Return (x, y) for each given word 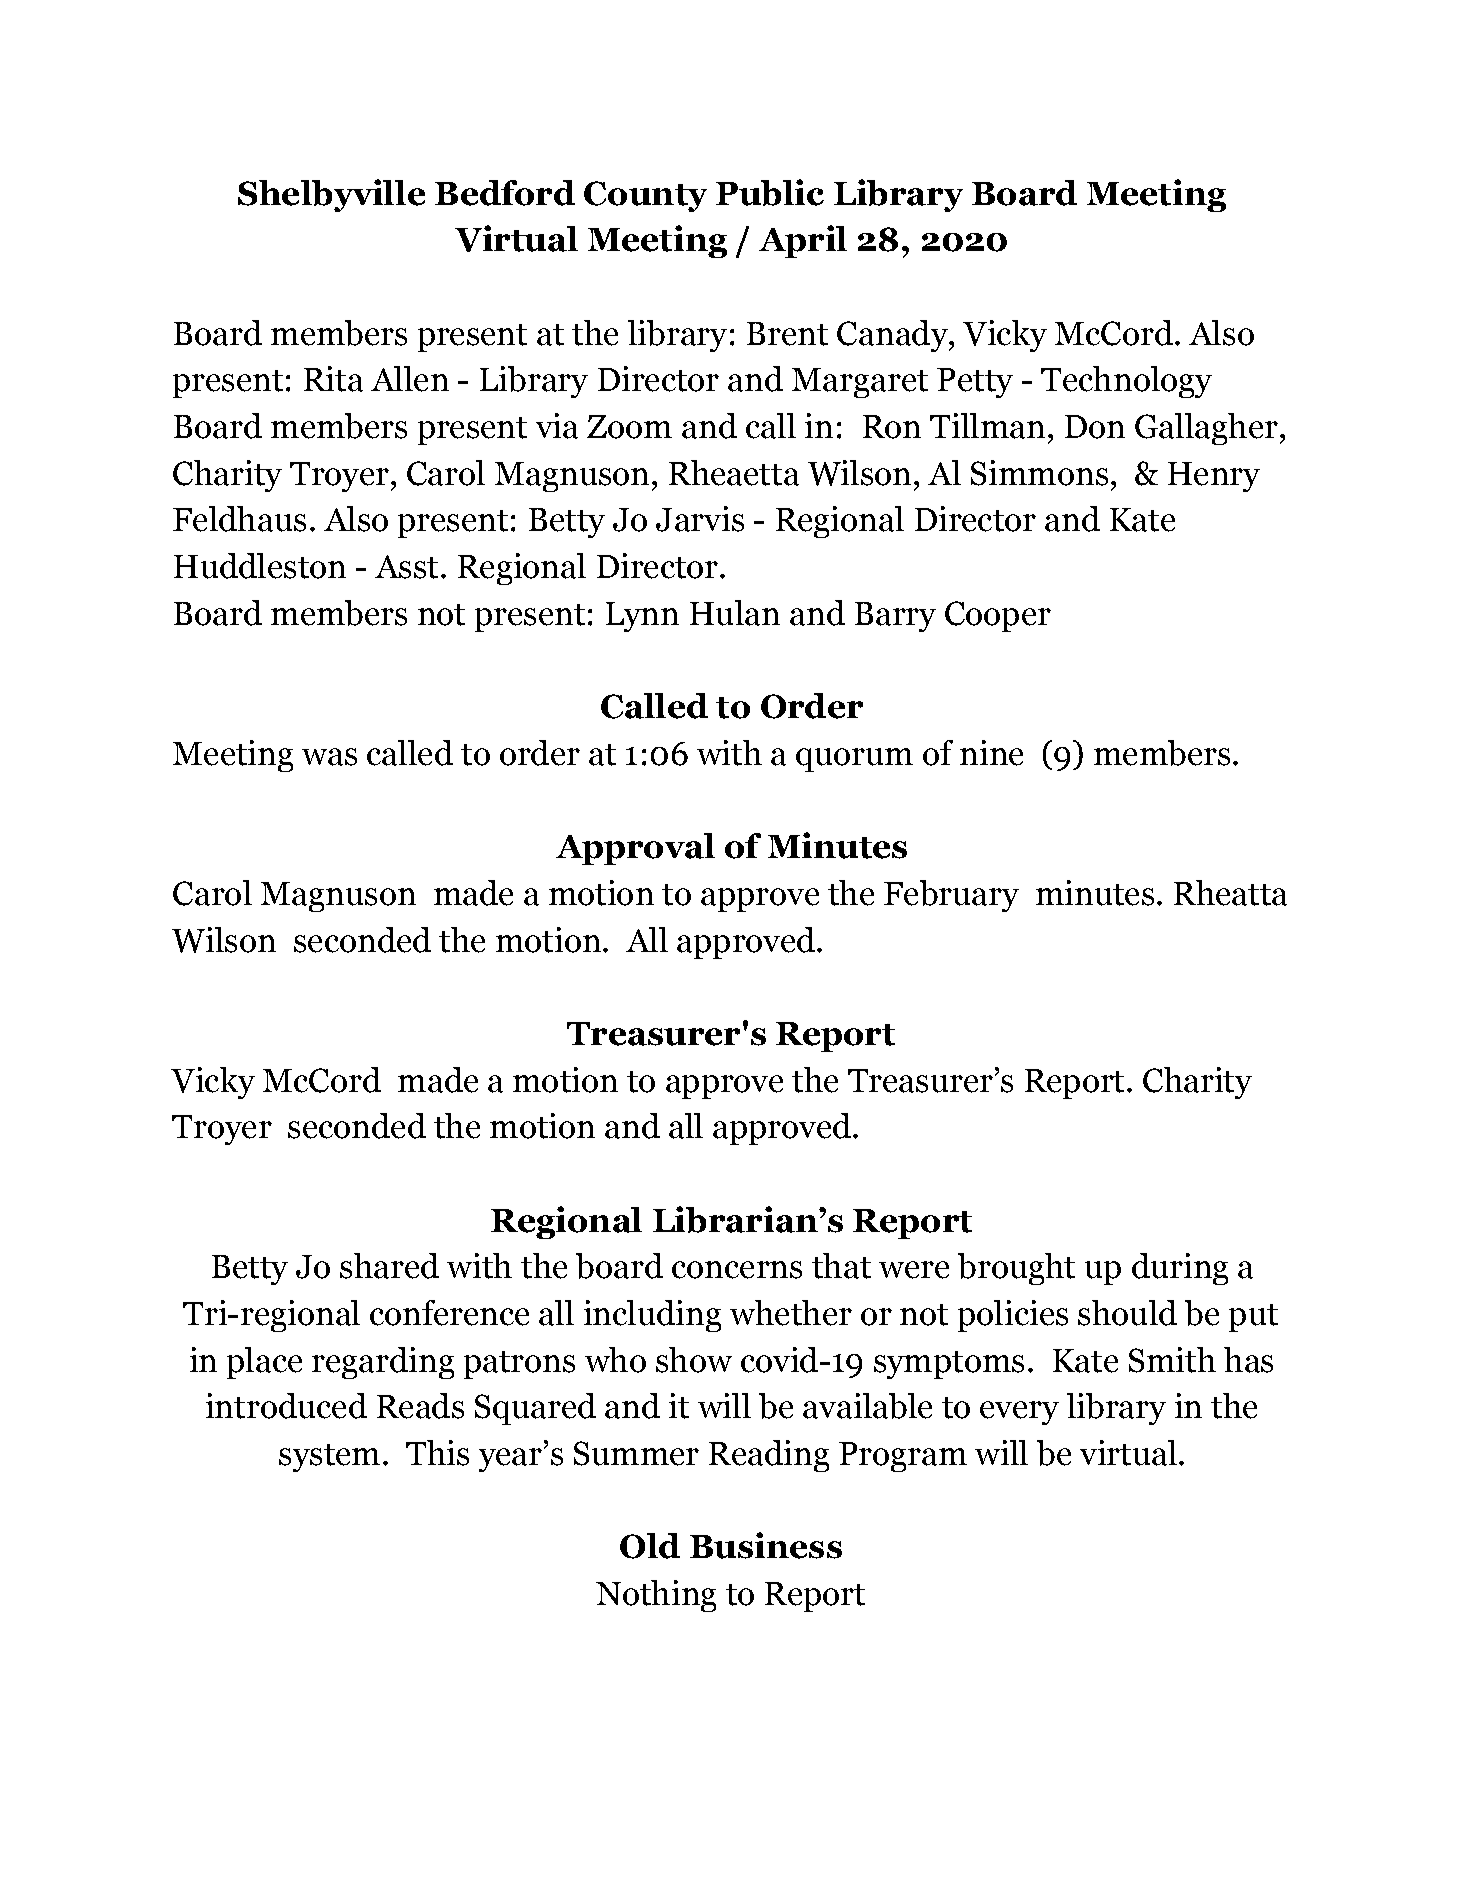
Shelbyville (331, 195)
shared (389, 1266)
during (1180, 1269)
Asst (406, 567)
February (951, 896)
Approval (635, 849)
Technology (1126, 382)
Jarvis (700, 519)
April (803, 241)
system (329, 1458)
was (329, 757)
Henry (1214, 477)
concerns (737, 1270)
